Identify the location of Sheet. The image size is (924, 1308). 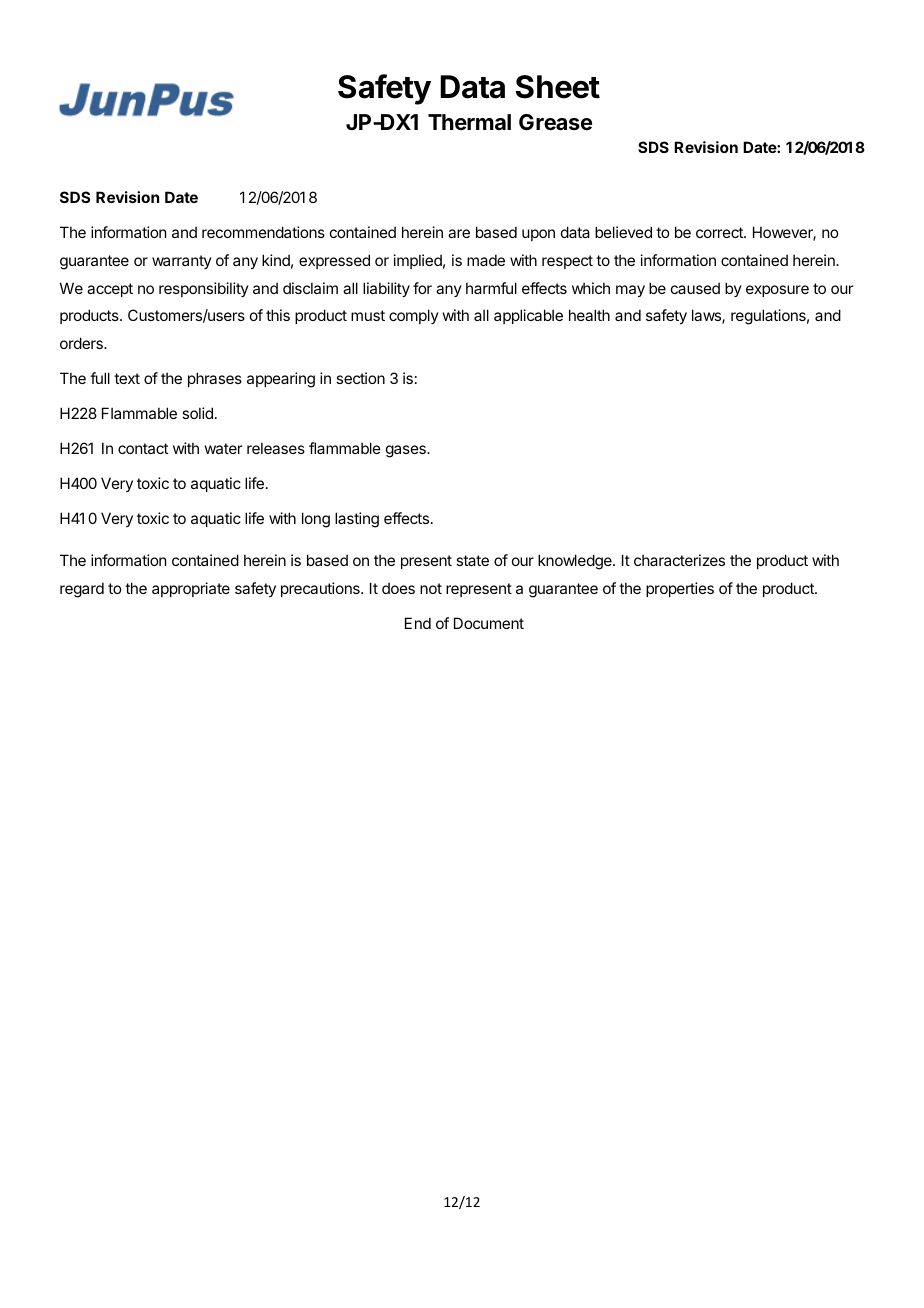
(558, 87).
